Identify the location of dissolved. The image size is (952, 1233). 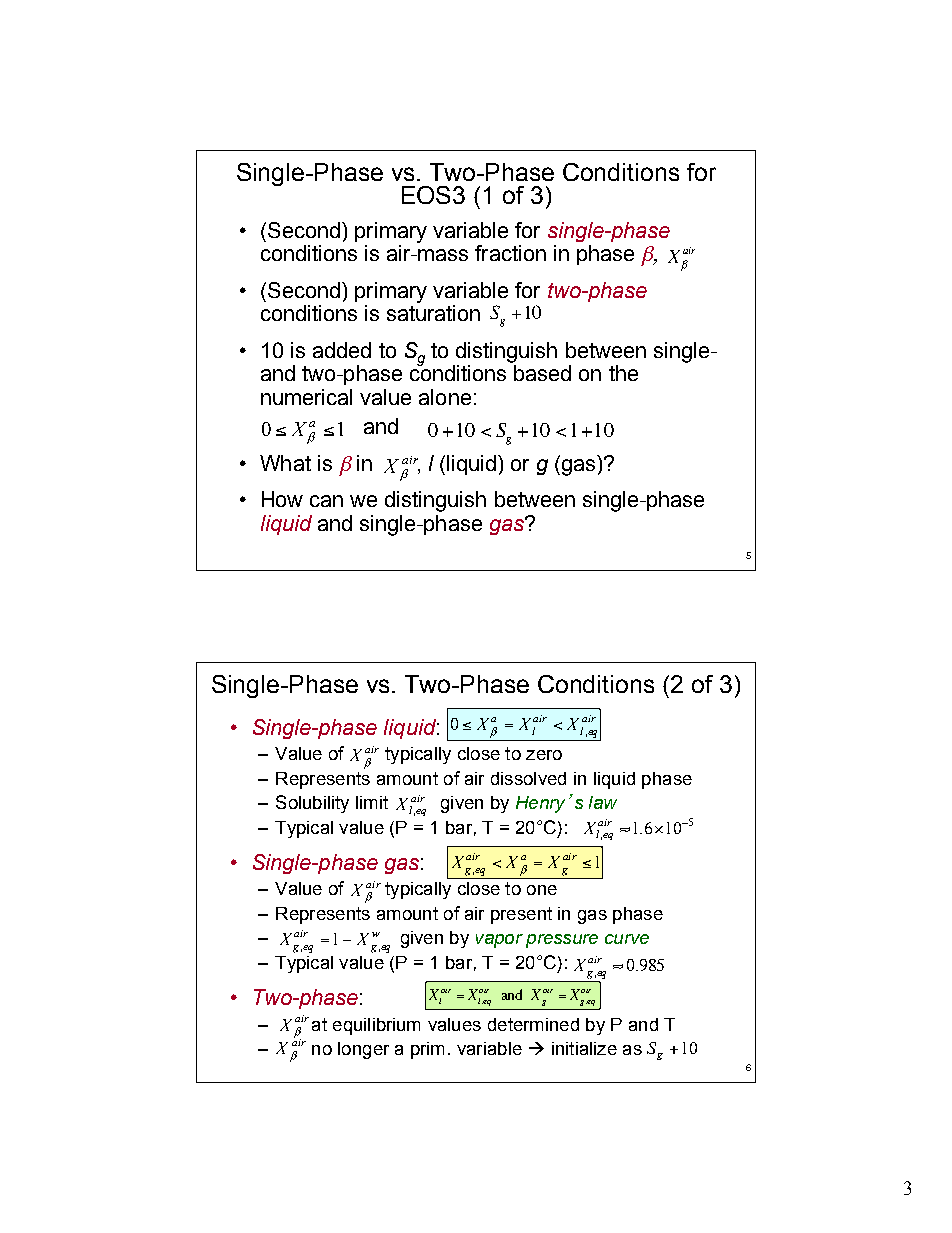
(528, 778).
